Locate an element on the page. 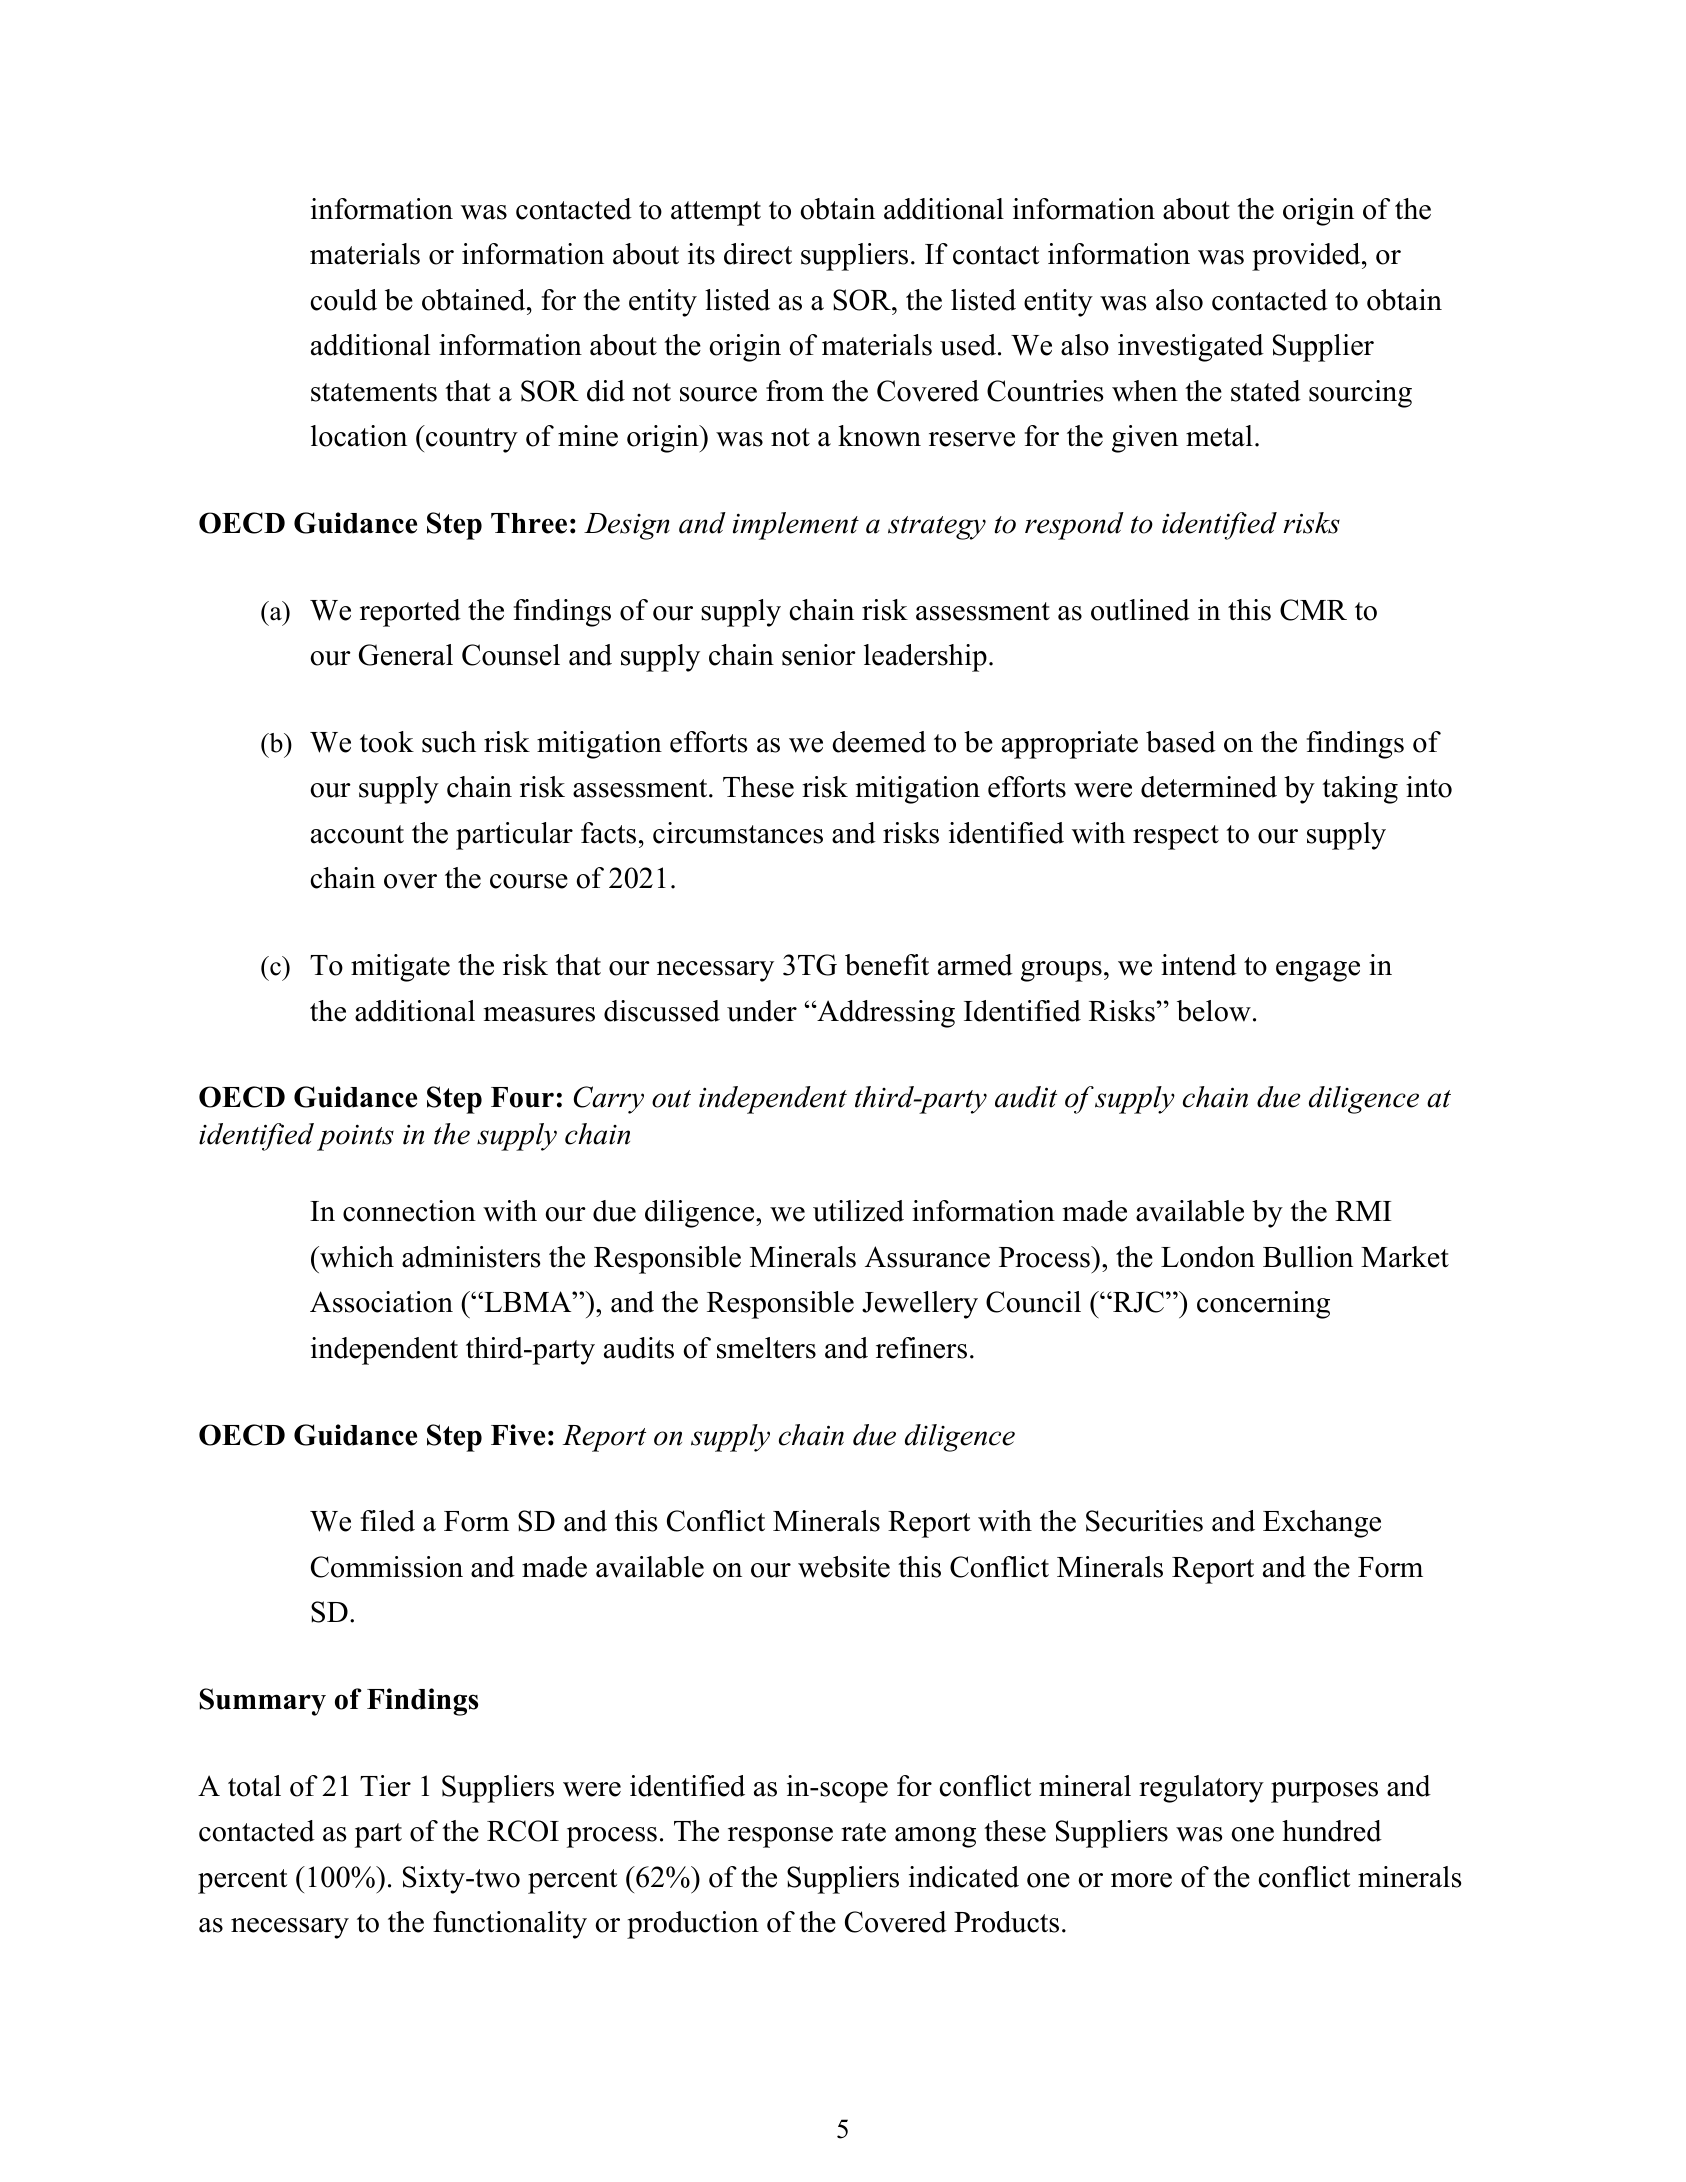 The height and width of the image is (2182, 1686). provided is located at coordinates (1307, 257).
